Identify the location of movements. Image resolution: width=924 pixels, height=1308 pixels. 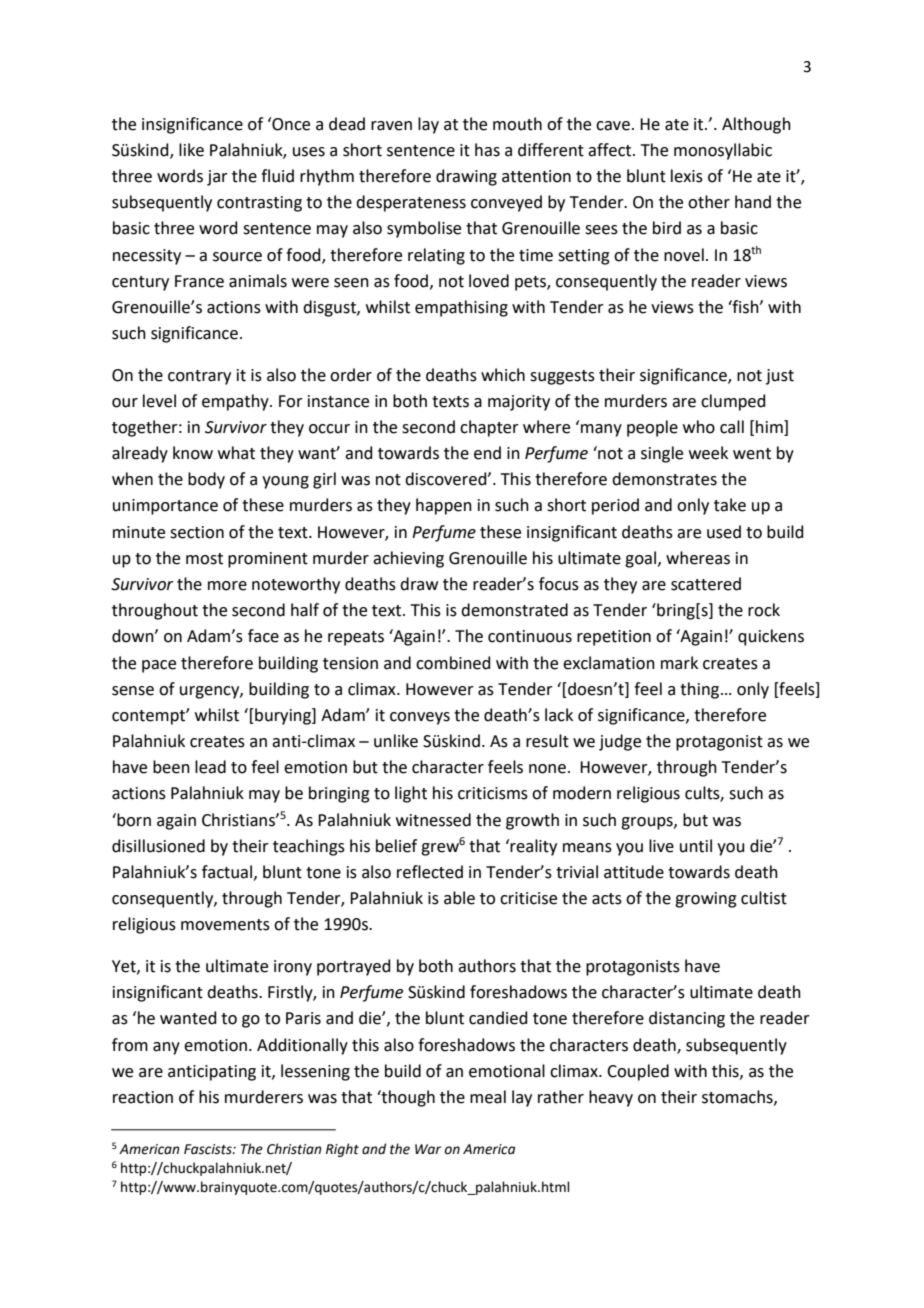
(225, 925).
